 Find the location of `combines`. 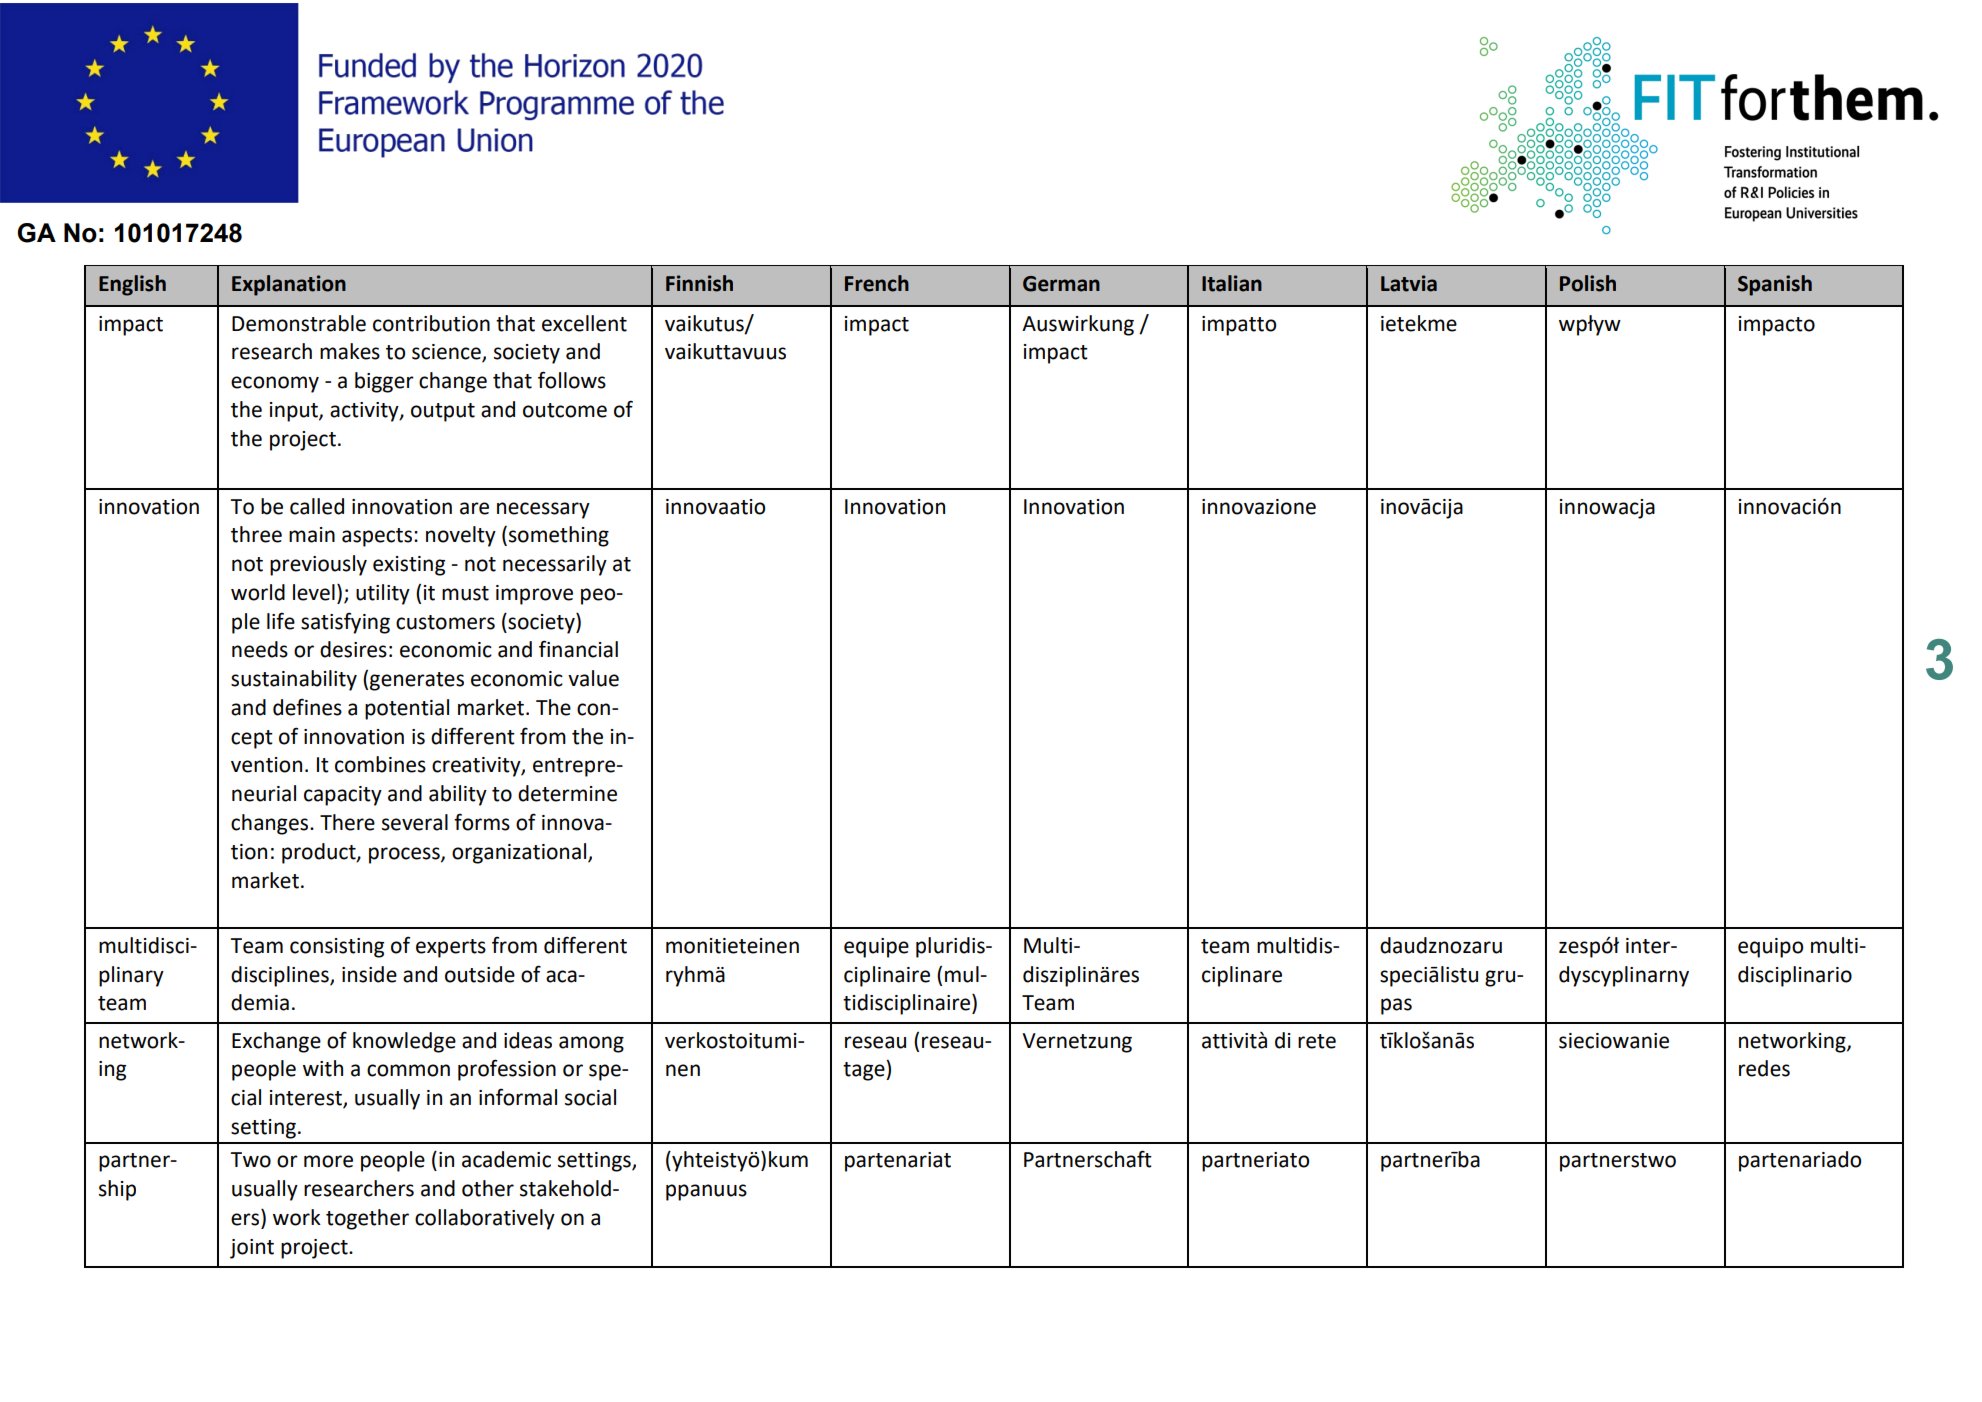

combines is located at coordinates (380, 764).
